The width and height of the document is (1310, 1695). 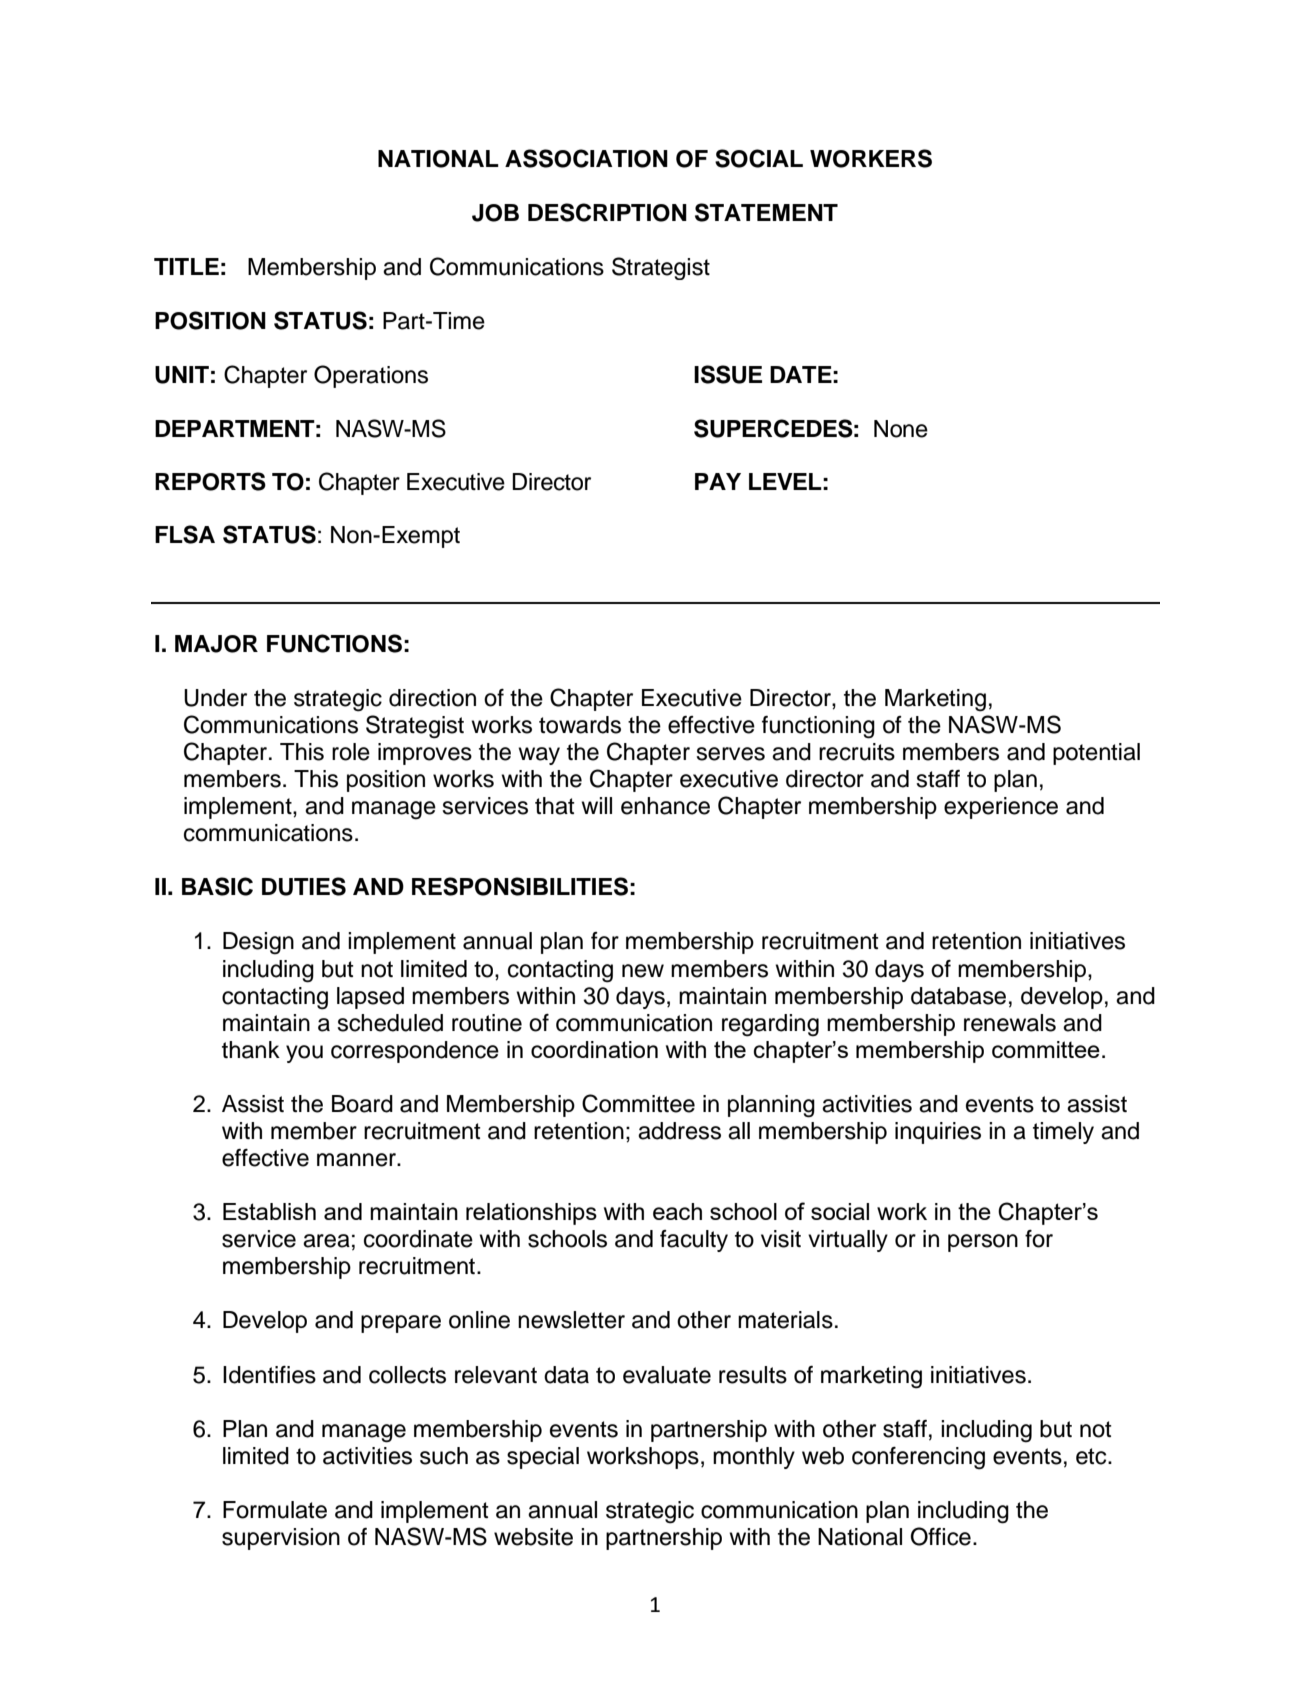 I want to click on FUNCTIONS, so click(x=334, y=643).
